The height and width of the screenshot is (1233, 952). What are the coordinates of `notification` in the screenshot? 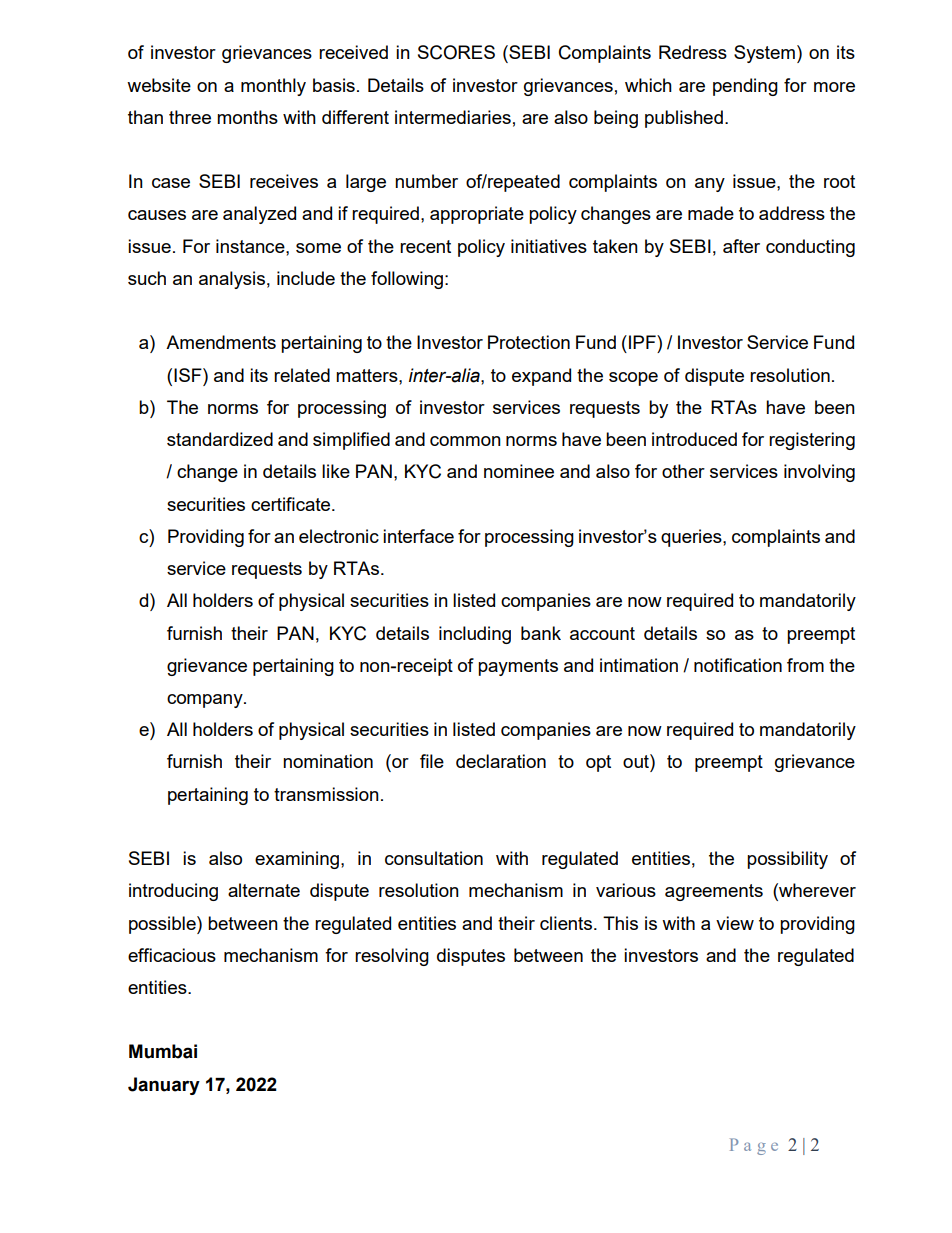 It's located at (738, 665).
